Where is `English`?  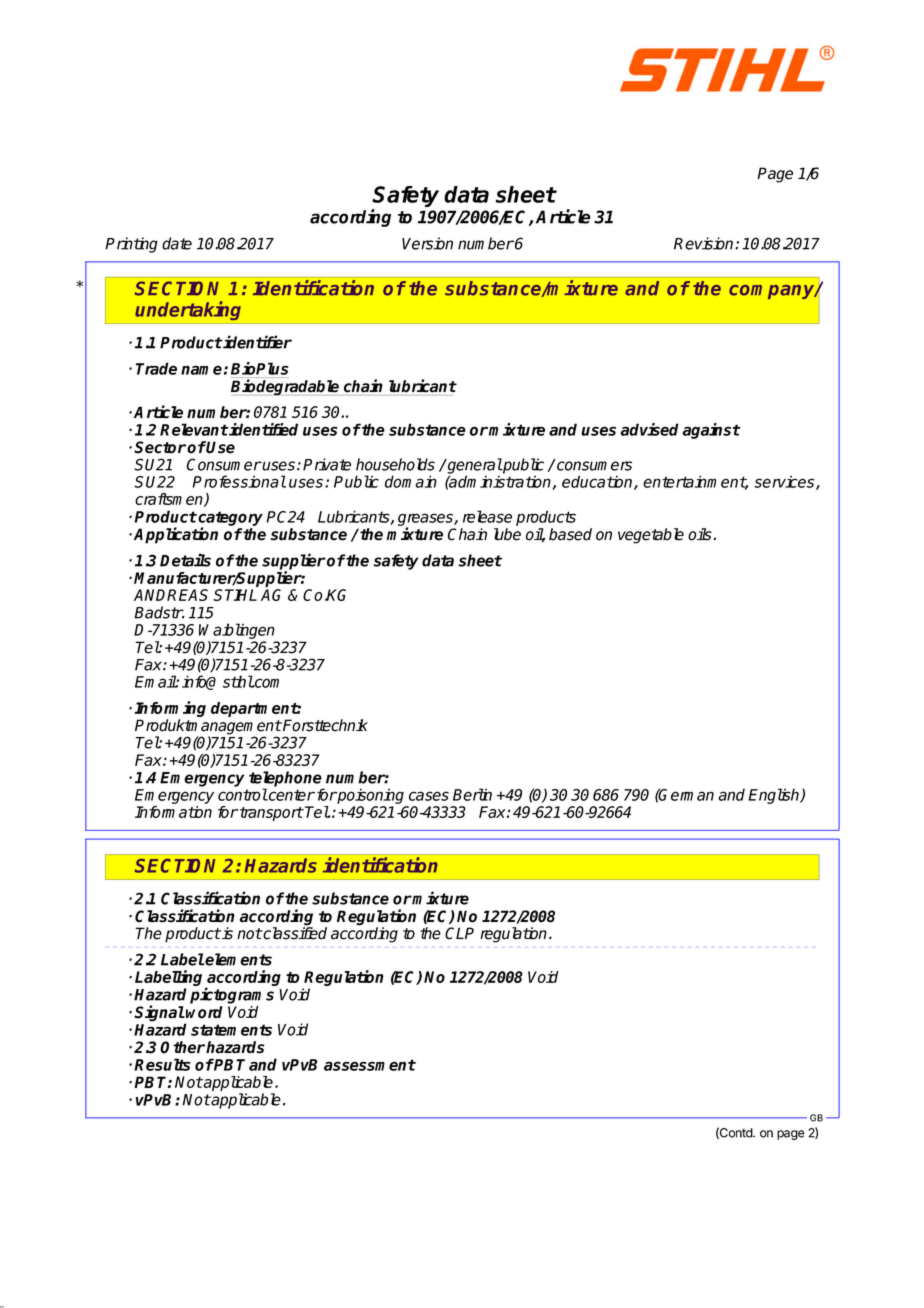
English is located at coordinates (775, 796).
